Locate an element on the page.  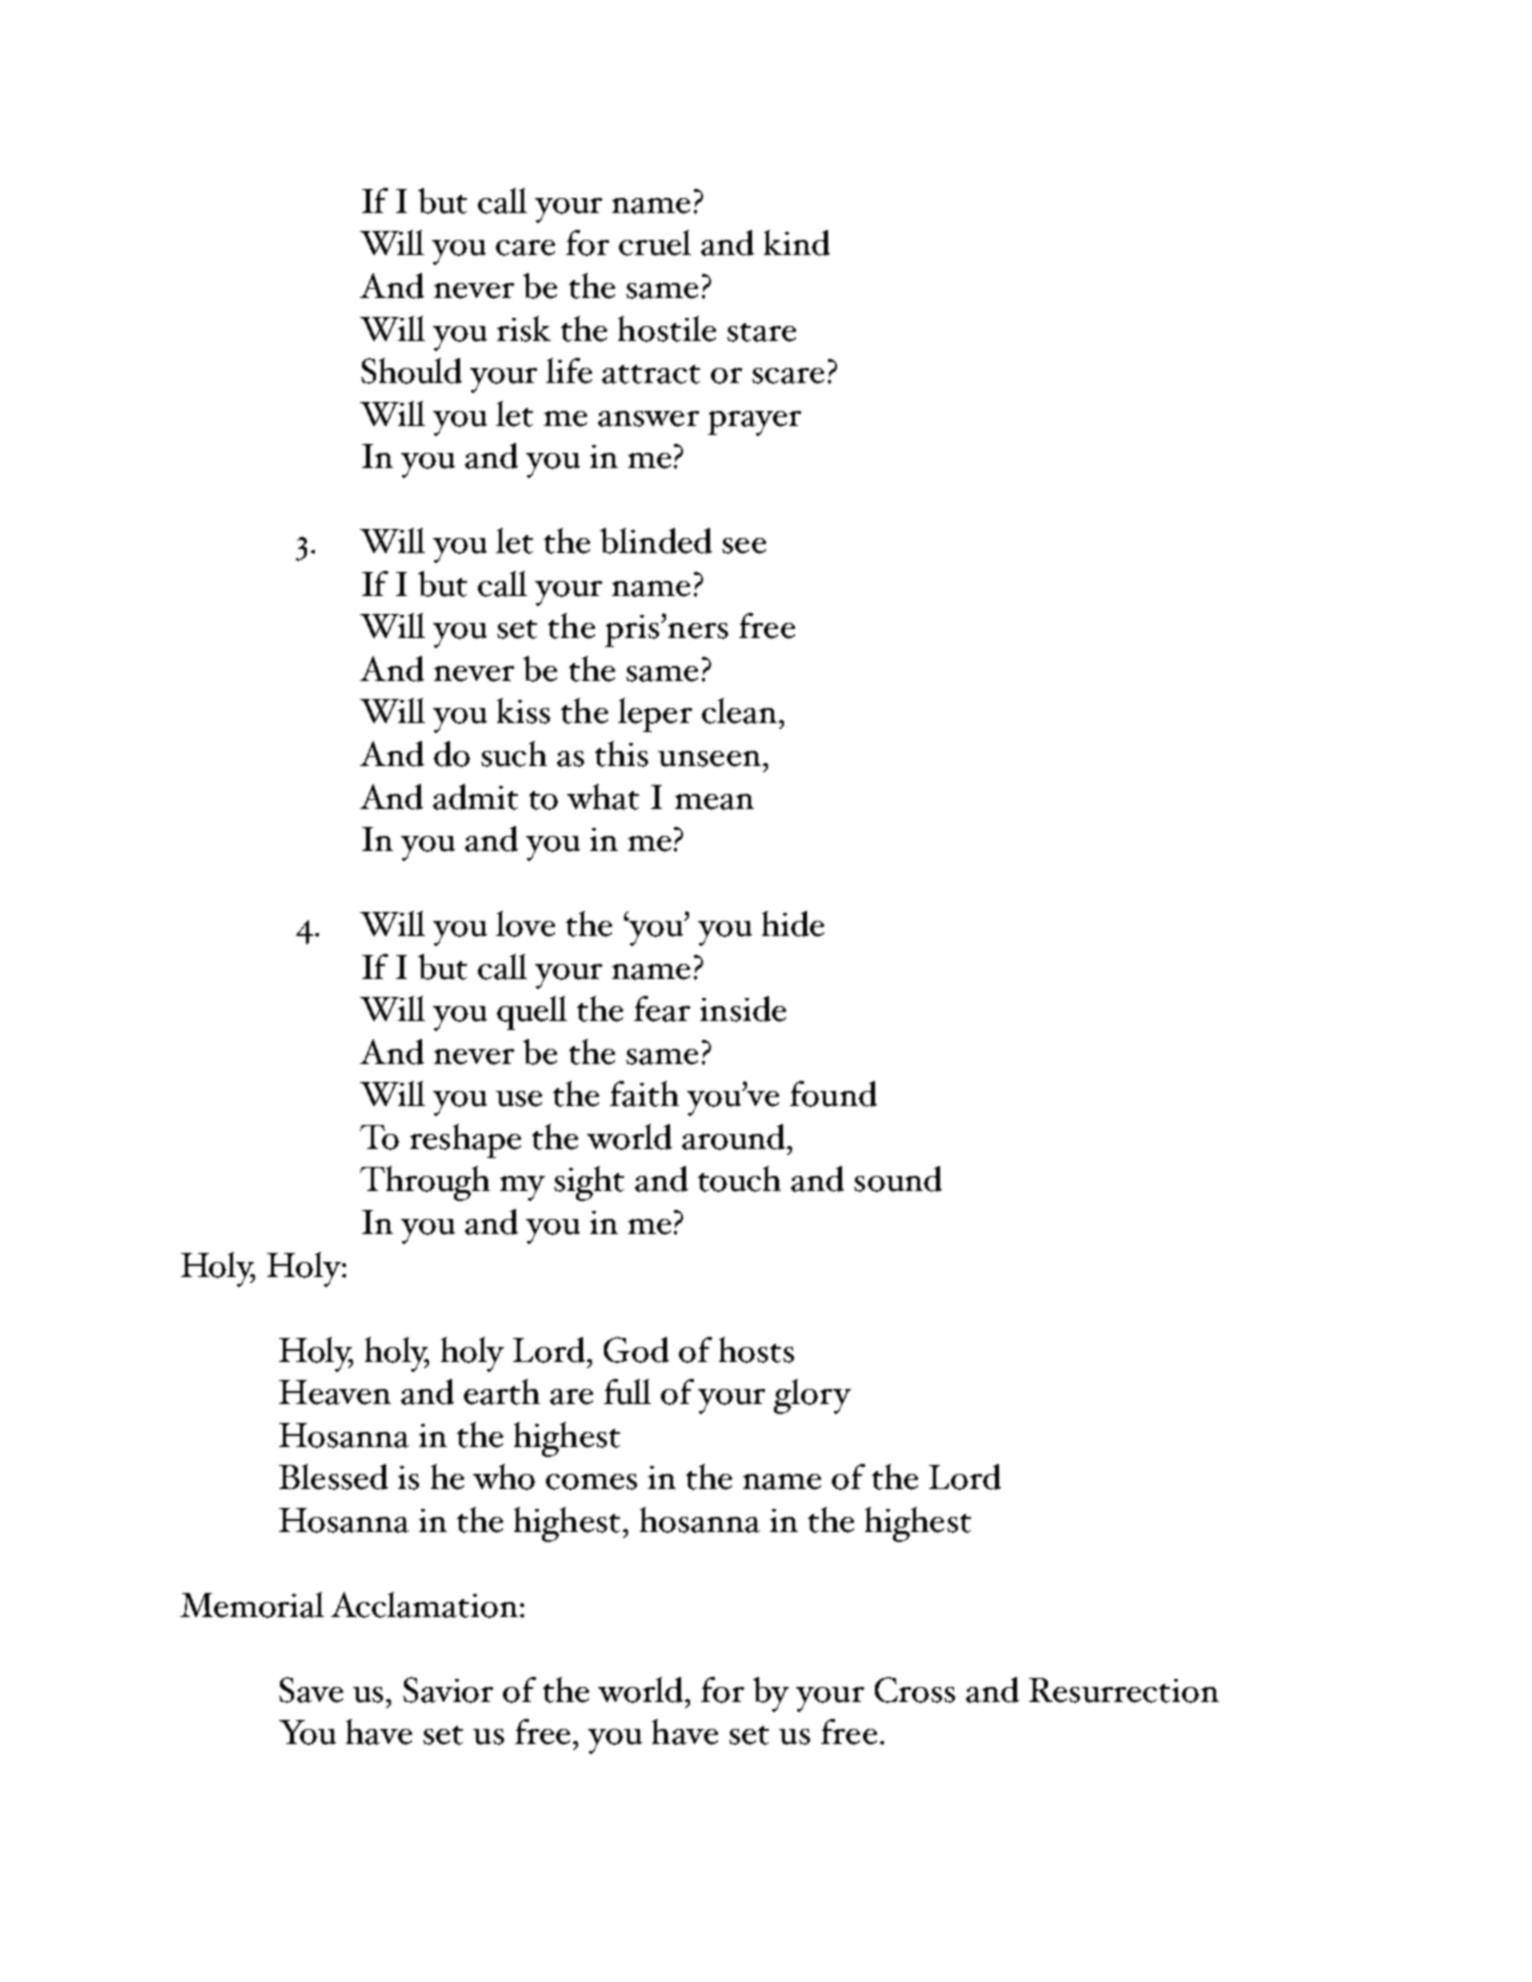
hide is located at coordinates (793, 924).
